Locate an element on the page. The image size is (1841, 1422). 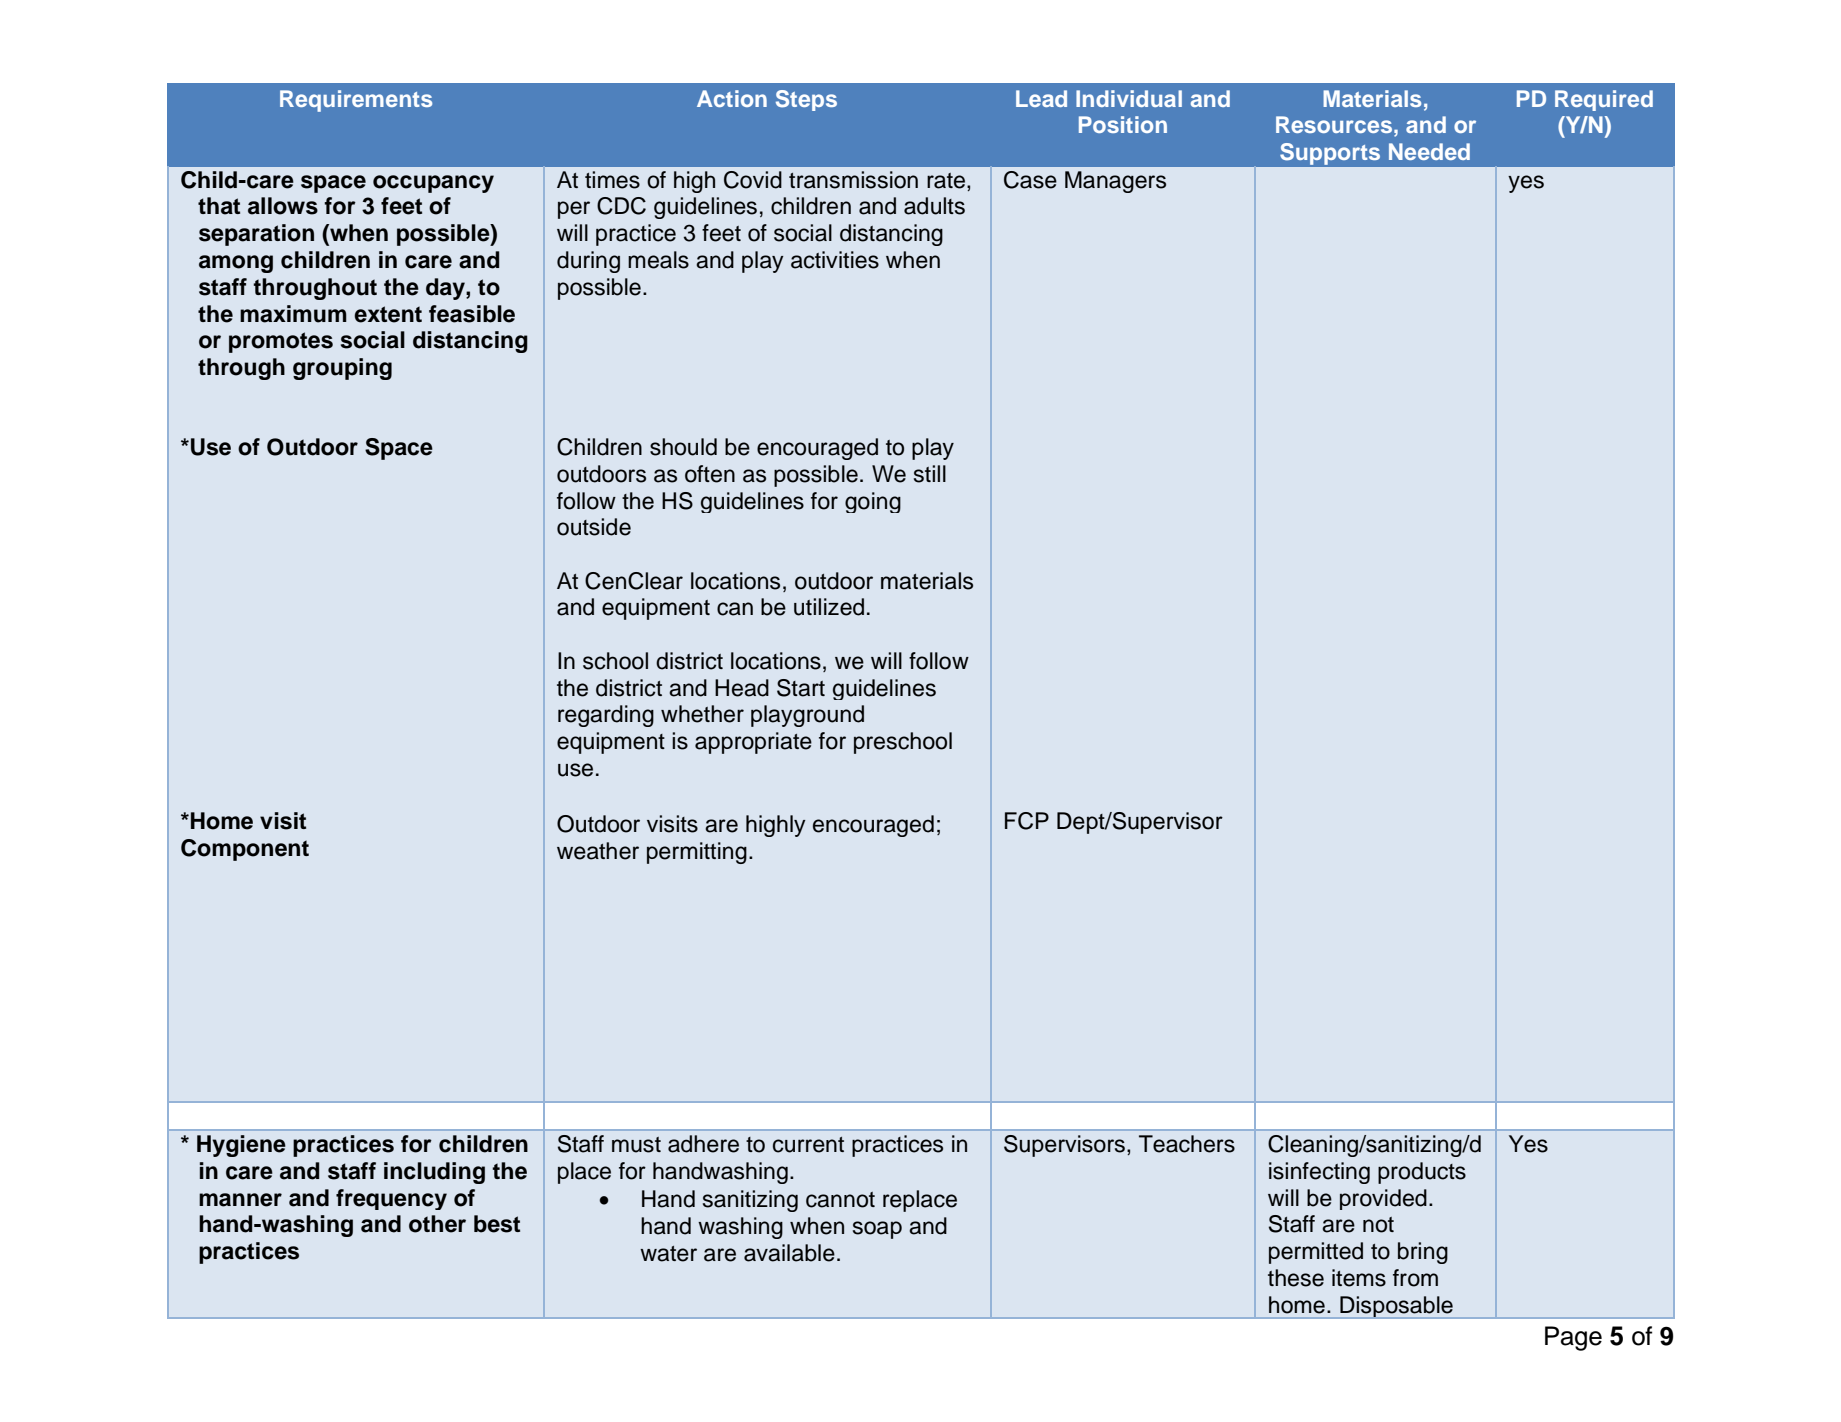
Disposable is located at coordinates (1396, 1307).
